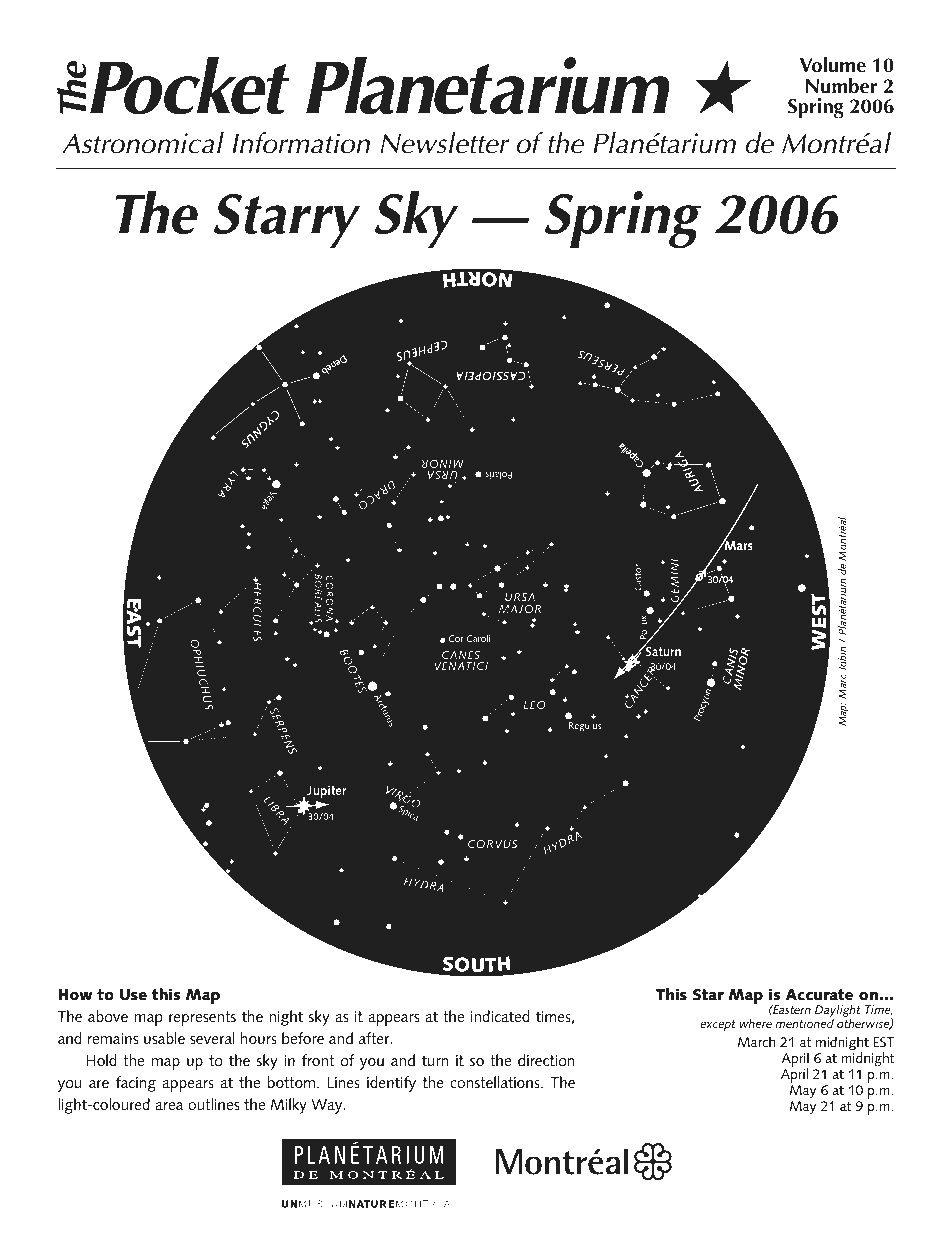 This image has height=1233, width=952. I want to click on LEO, so click(534, 705).
